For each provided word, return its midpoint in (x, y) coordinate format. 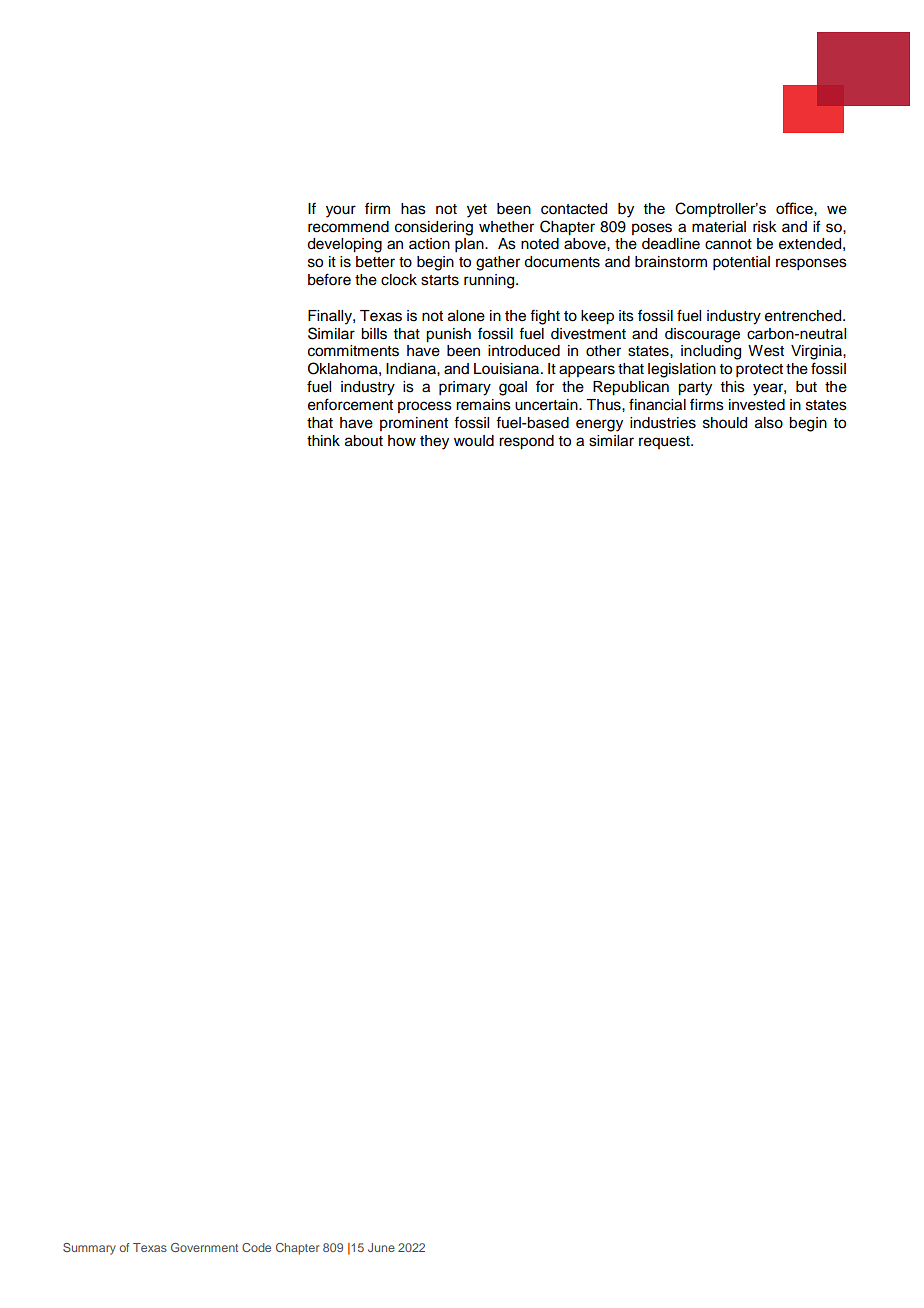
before (329, 279)
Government (204, 1247)
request (665, 442)
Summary (89, 1249)
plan (470, 245)
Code (256, 1247)
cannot (728, 244)
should (725, 423)
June (381, 1247)
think (323, 440)
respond (526, 442)
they (434, 442)
